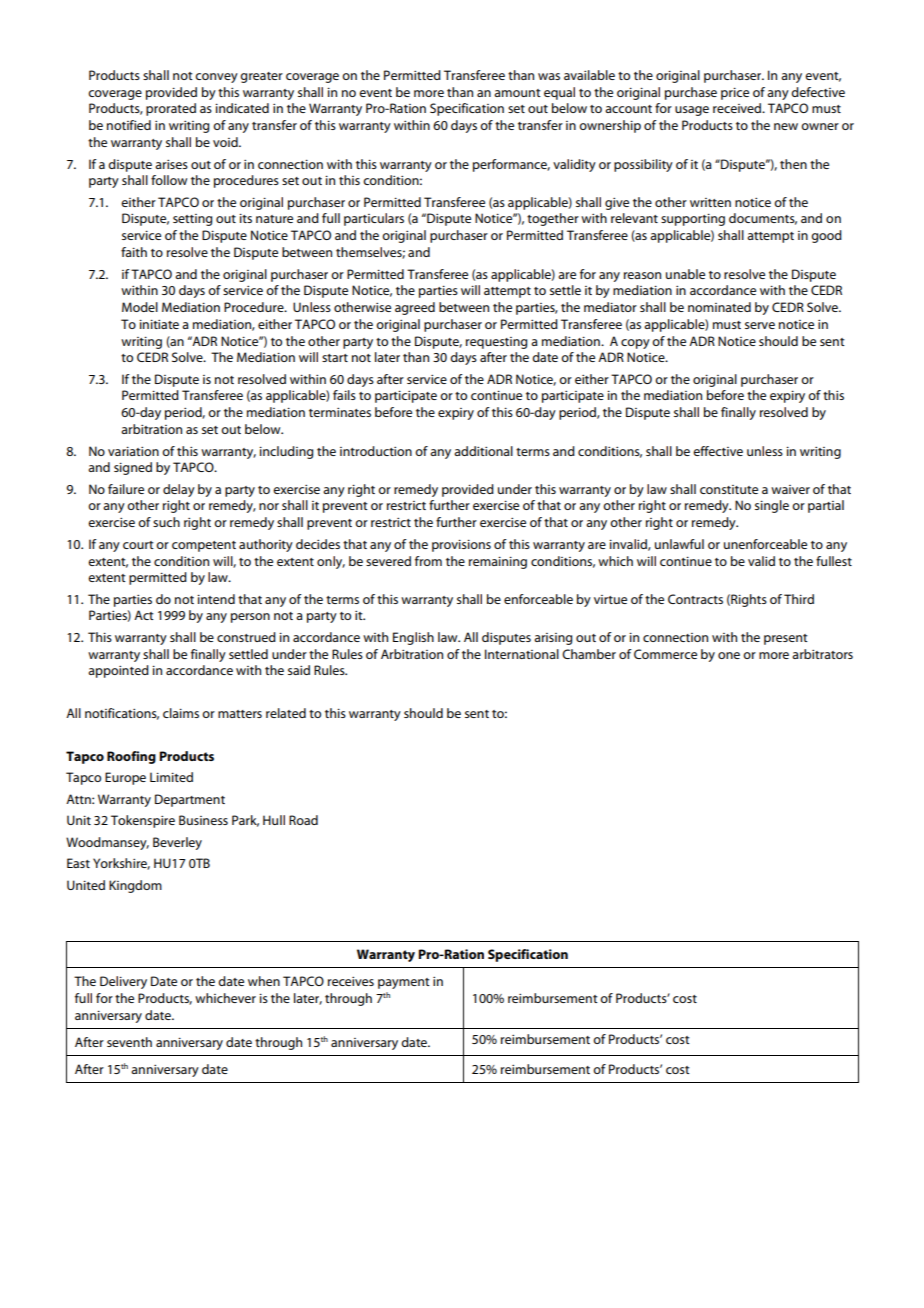  I want to click on English, so click(413, 638).
